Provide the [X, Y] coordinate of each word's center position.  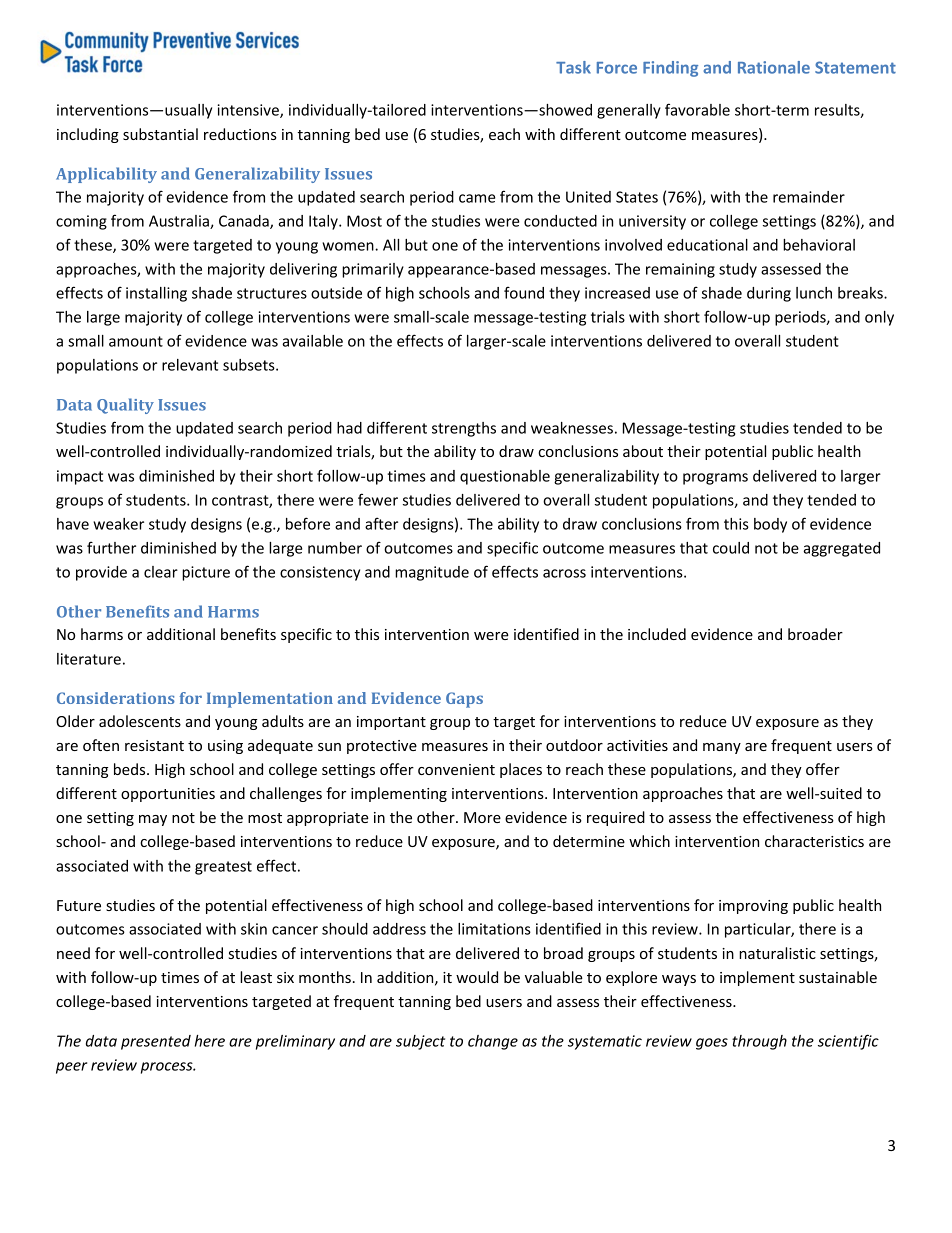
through [759, 1042]
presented [156, 1042]
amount [136, 341]
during [769, 294]
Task [573, 67]
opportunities [168, 795]
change [493, 1042]
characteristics [814, 841]
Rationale [774, 67]
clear [161, 572]
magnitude [432, 573]
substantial [160, 134]
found [524, 292]
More [482, 817]
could [731, 548]
